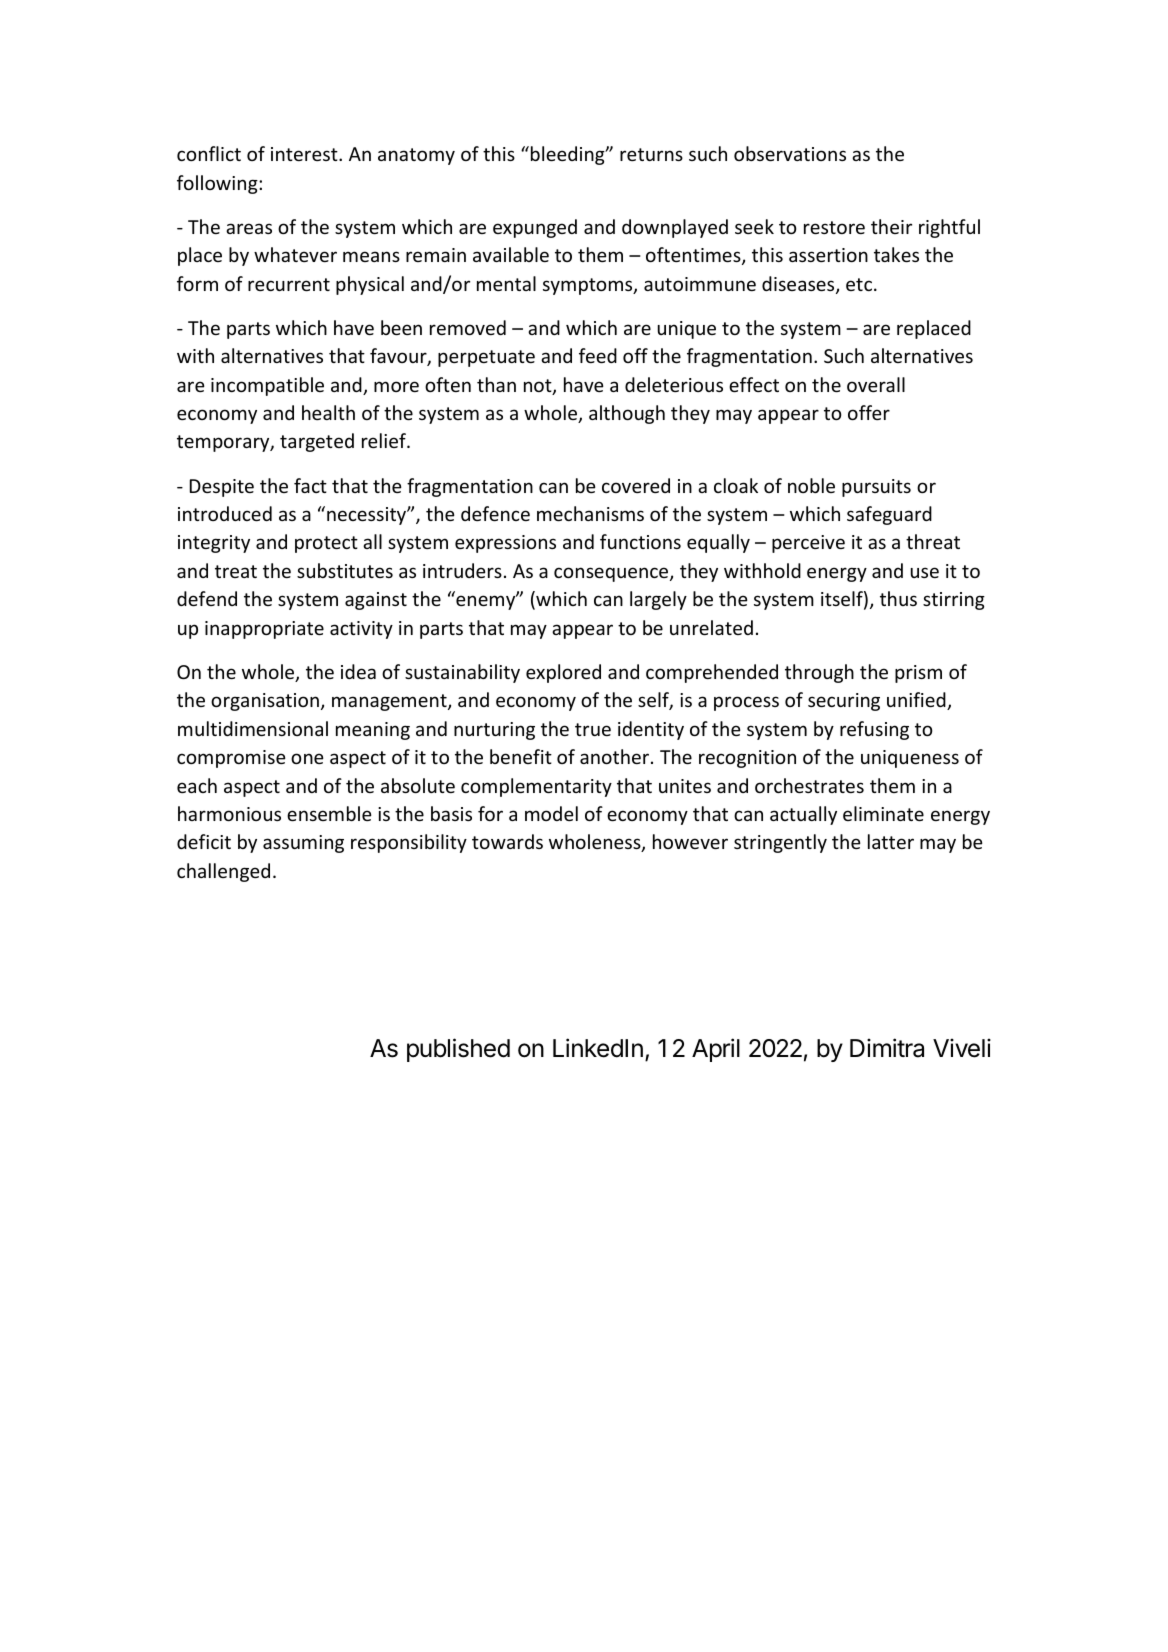 The image size is (1168, 1652). I want to click on consequence, so click(612, 574).
